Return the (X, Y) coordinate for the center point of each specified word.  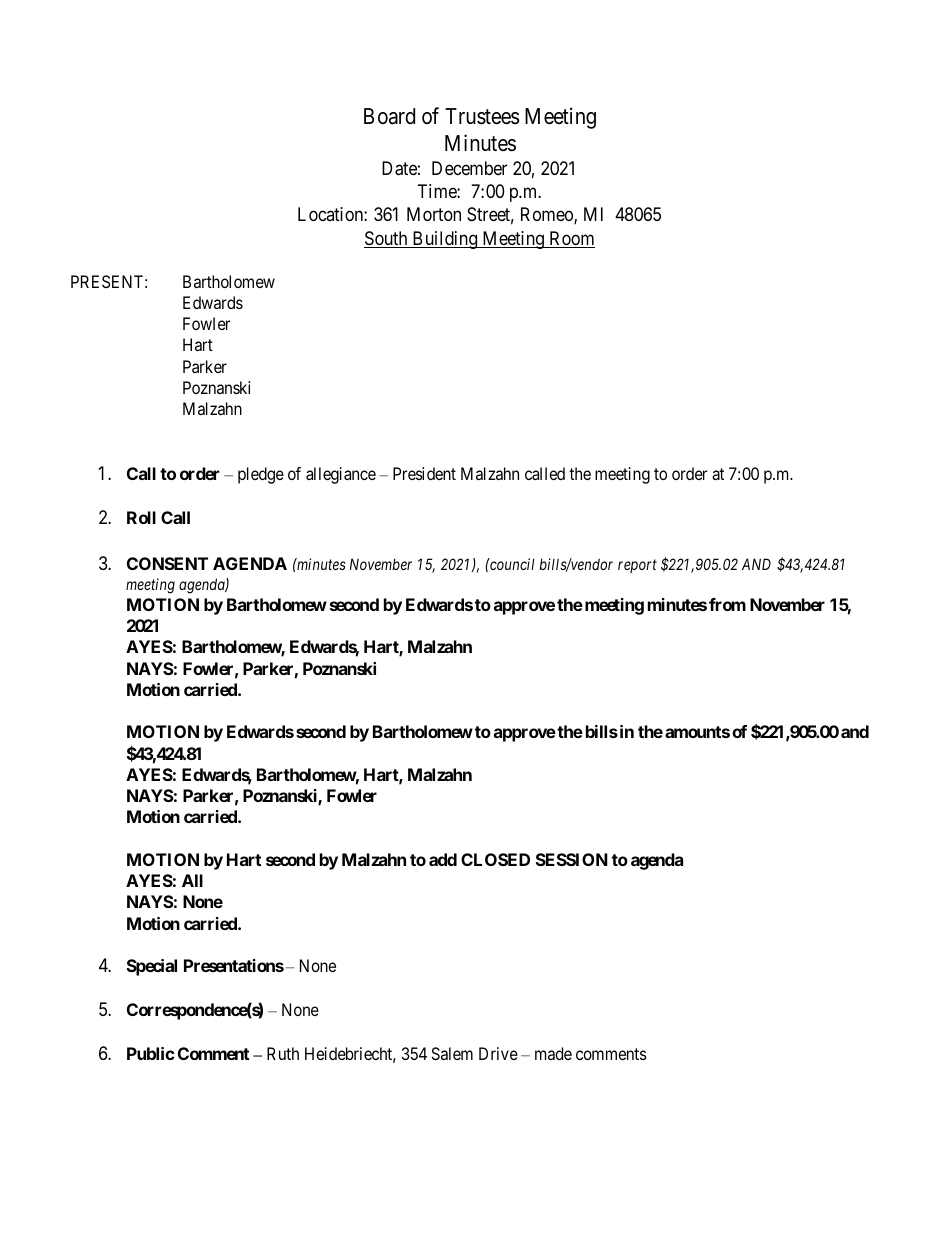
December (469, 168)
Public (151, 1053)
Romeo (548, 215)
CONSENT (167, 563)
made (553, 1053)
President (424, 473)
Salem (452, 1053)
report (637, 566)
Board (389, 116)
